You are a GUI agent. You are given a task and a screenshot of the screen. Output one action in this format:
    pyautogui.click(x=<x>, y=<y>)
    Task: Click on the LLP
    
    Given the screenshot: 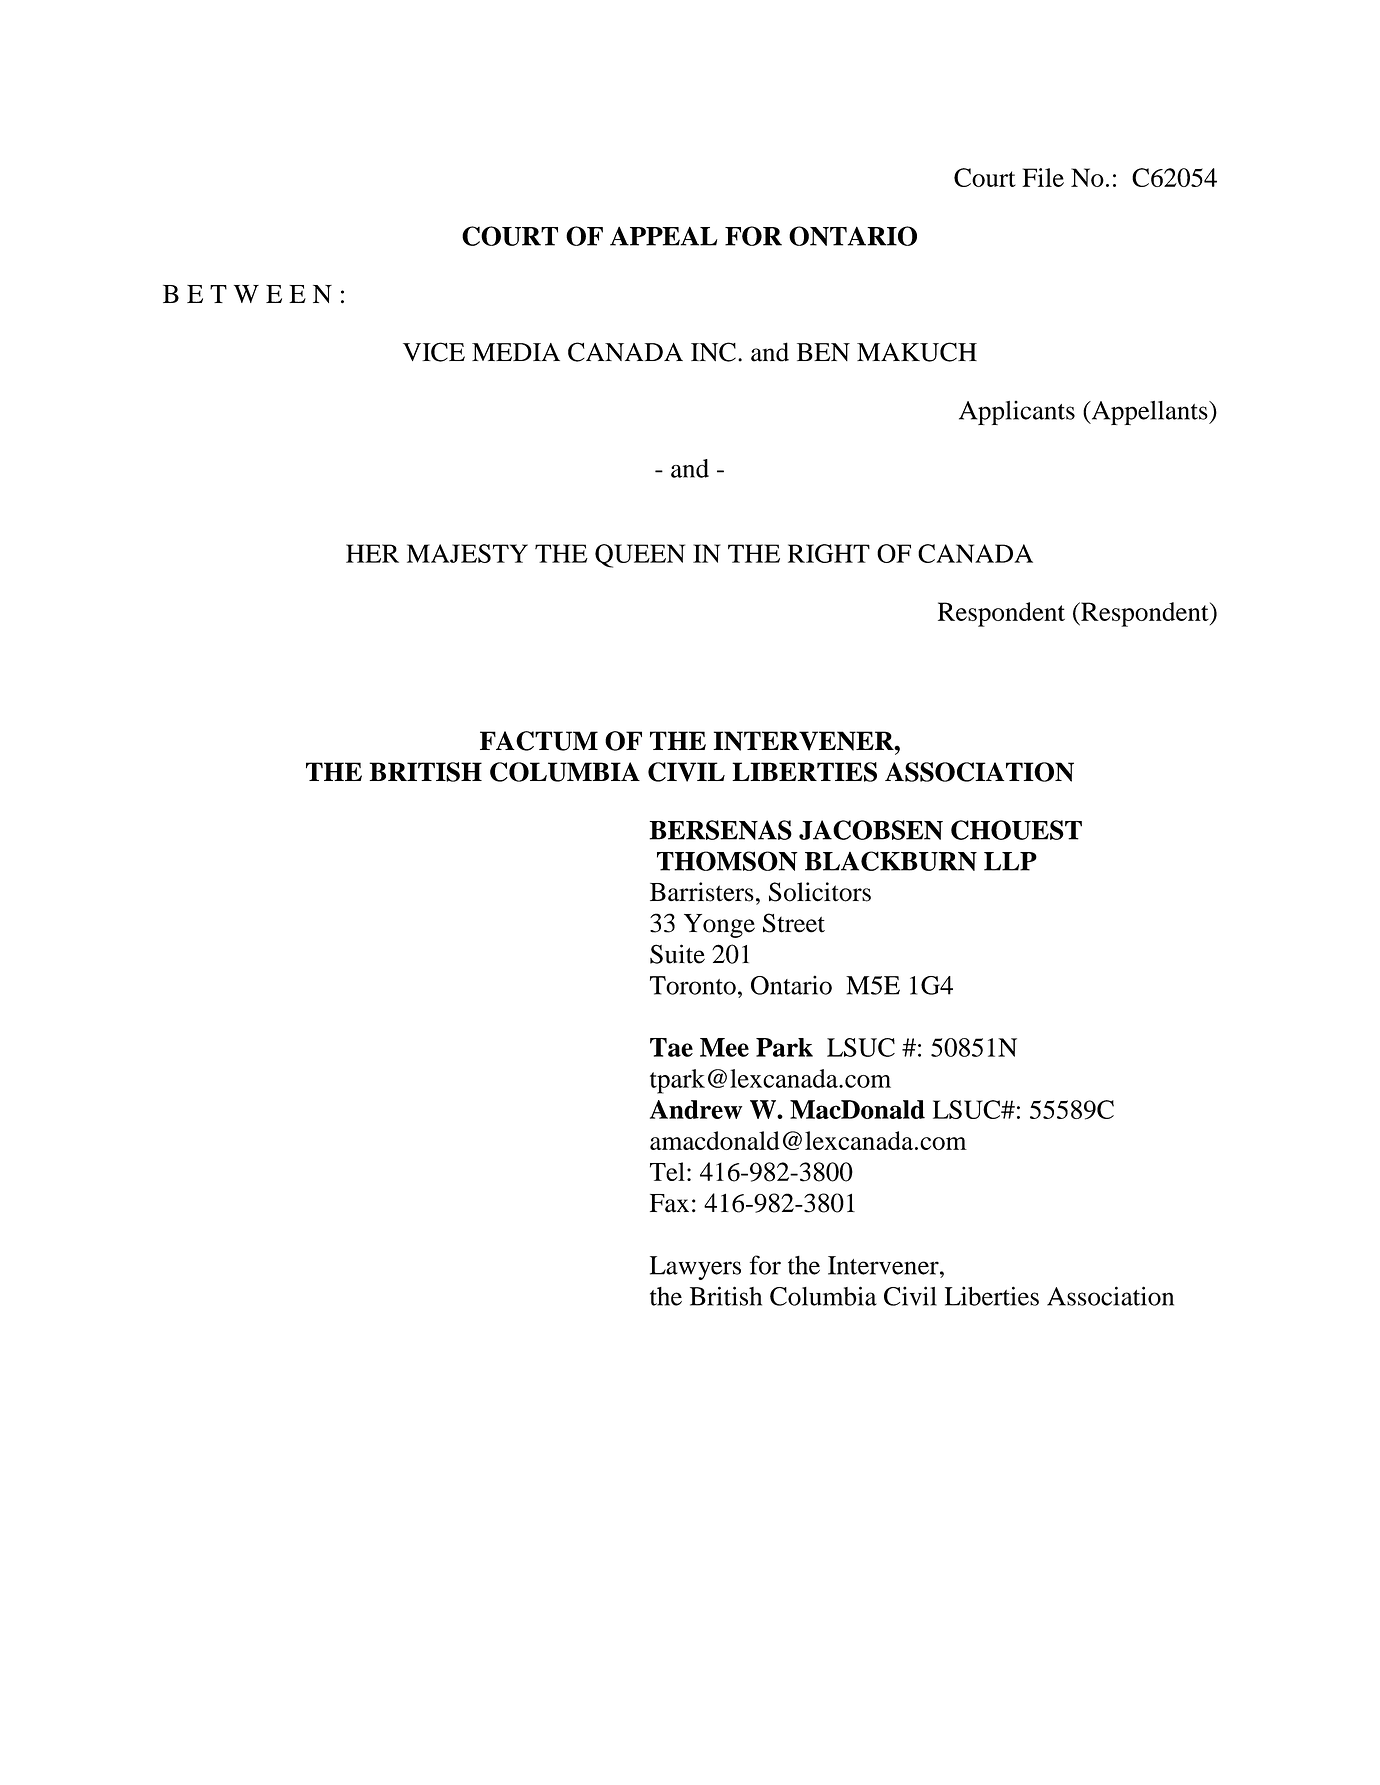 What is the action you would take?
    pyautogui.click(x=1010, y=861)
